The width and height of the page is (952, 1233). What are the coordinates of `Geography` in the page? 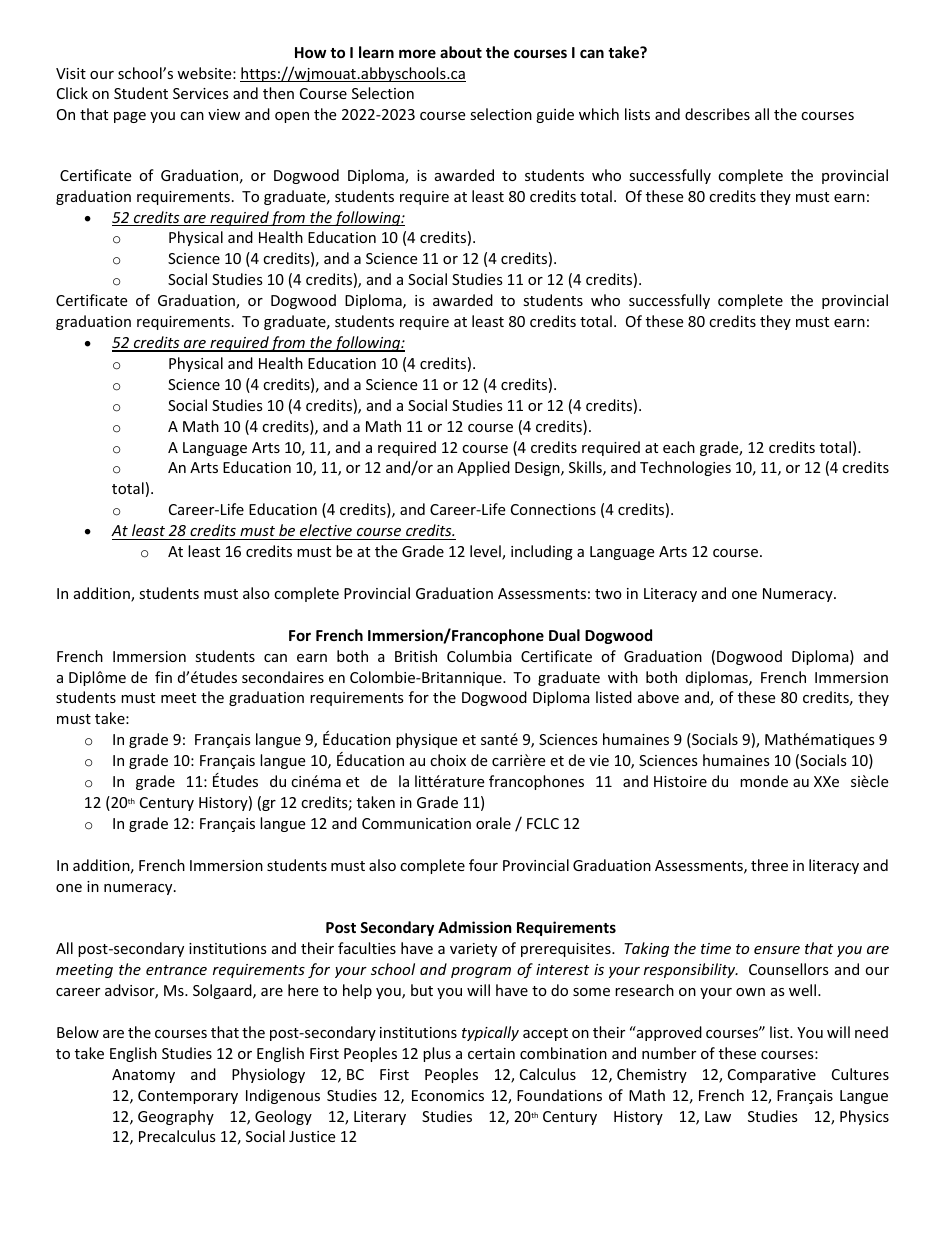 It's located at (176, 1117).
